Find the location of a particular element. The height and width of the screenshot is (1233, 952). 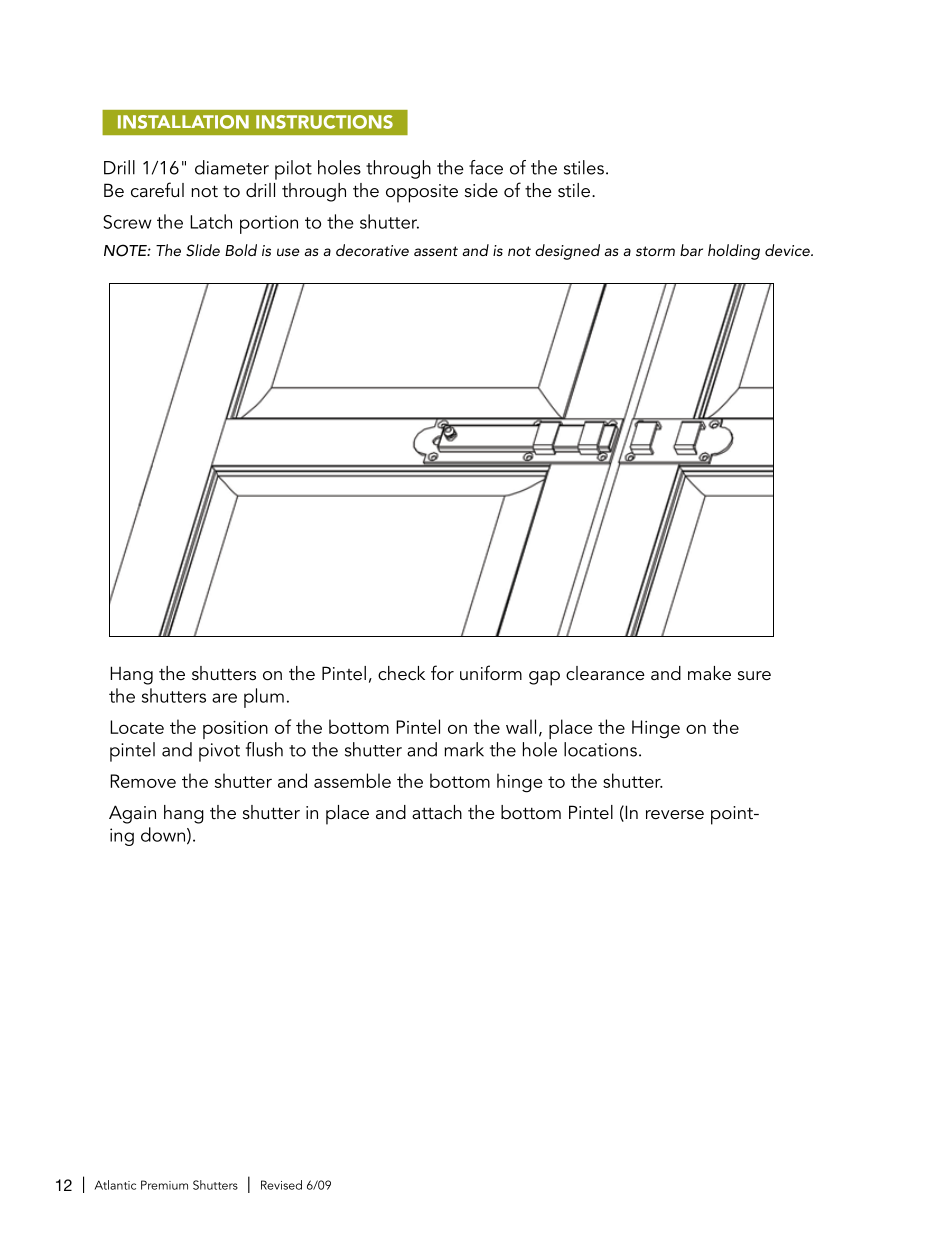

uniform is located at coordinates (491, 672).
